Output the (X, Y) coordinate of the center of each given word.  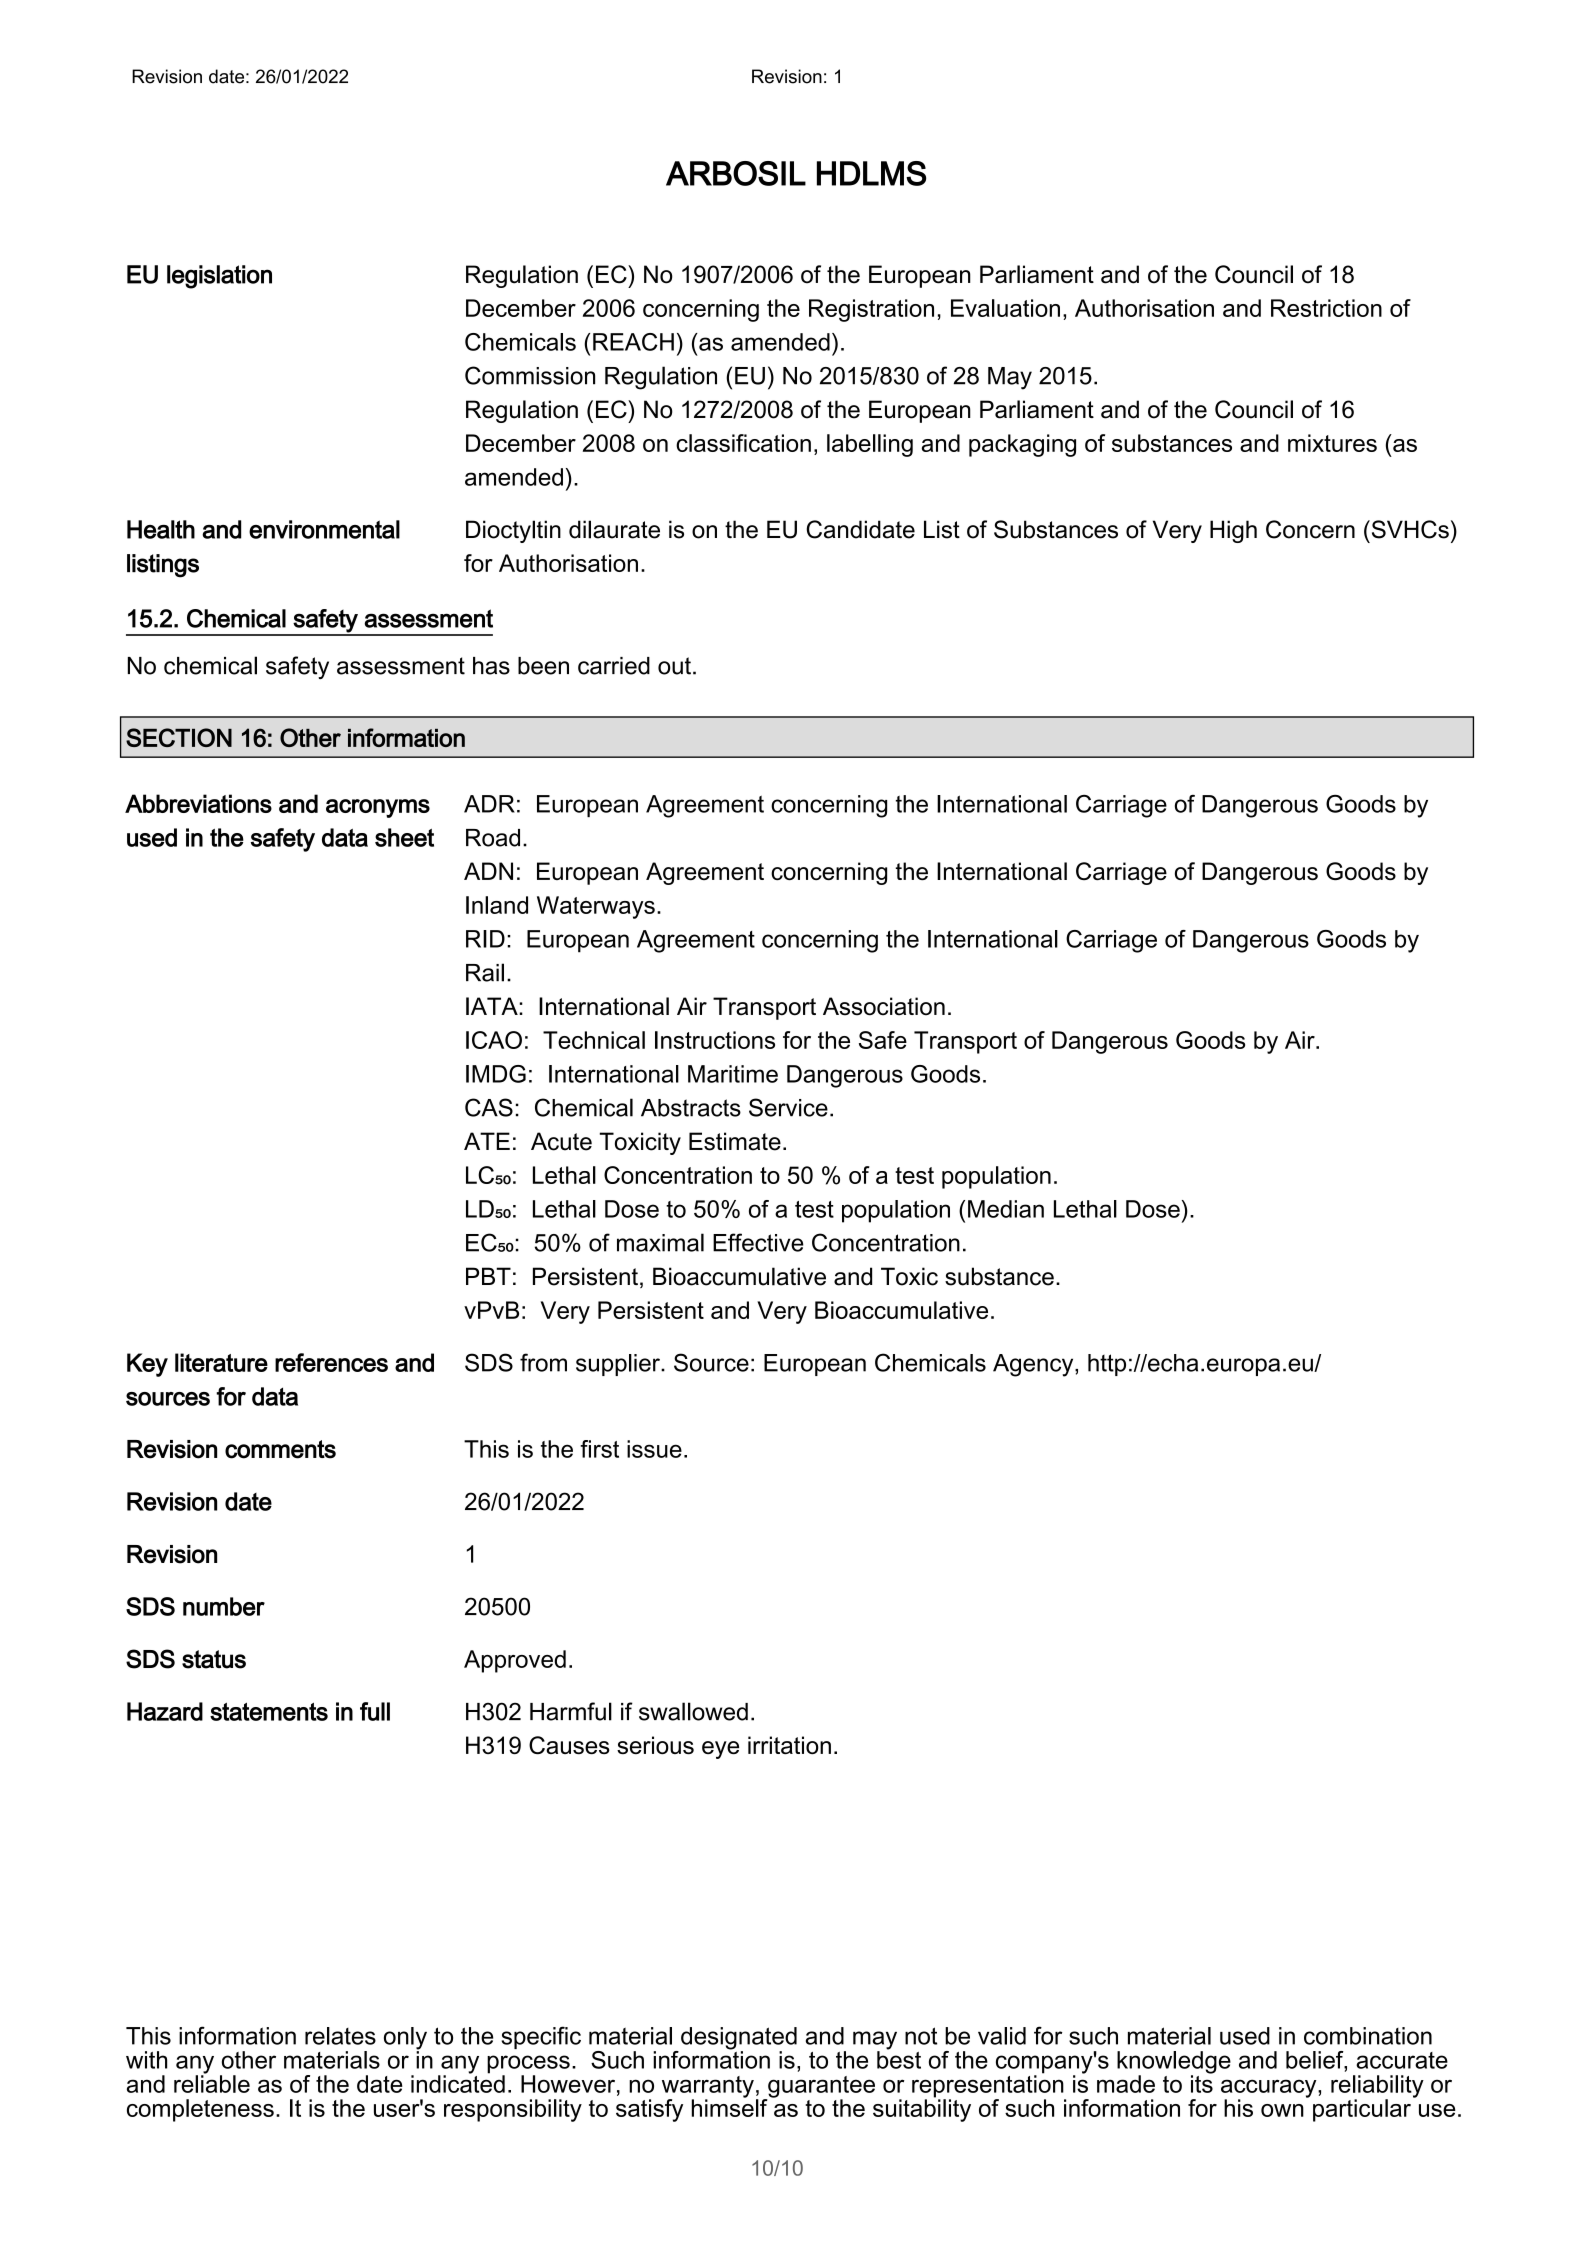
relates (340, 2036)
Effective (758, 1242)
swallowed (693, 1711)
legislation (219, 277)
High (1233, 531)
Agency (1034, 1365)
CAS (489, 1107)
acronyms (378, 808)
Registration (871, 310)
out (674, 666)
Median (1006, 1209)
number (224, 1606)
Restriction (1326, 308)
